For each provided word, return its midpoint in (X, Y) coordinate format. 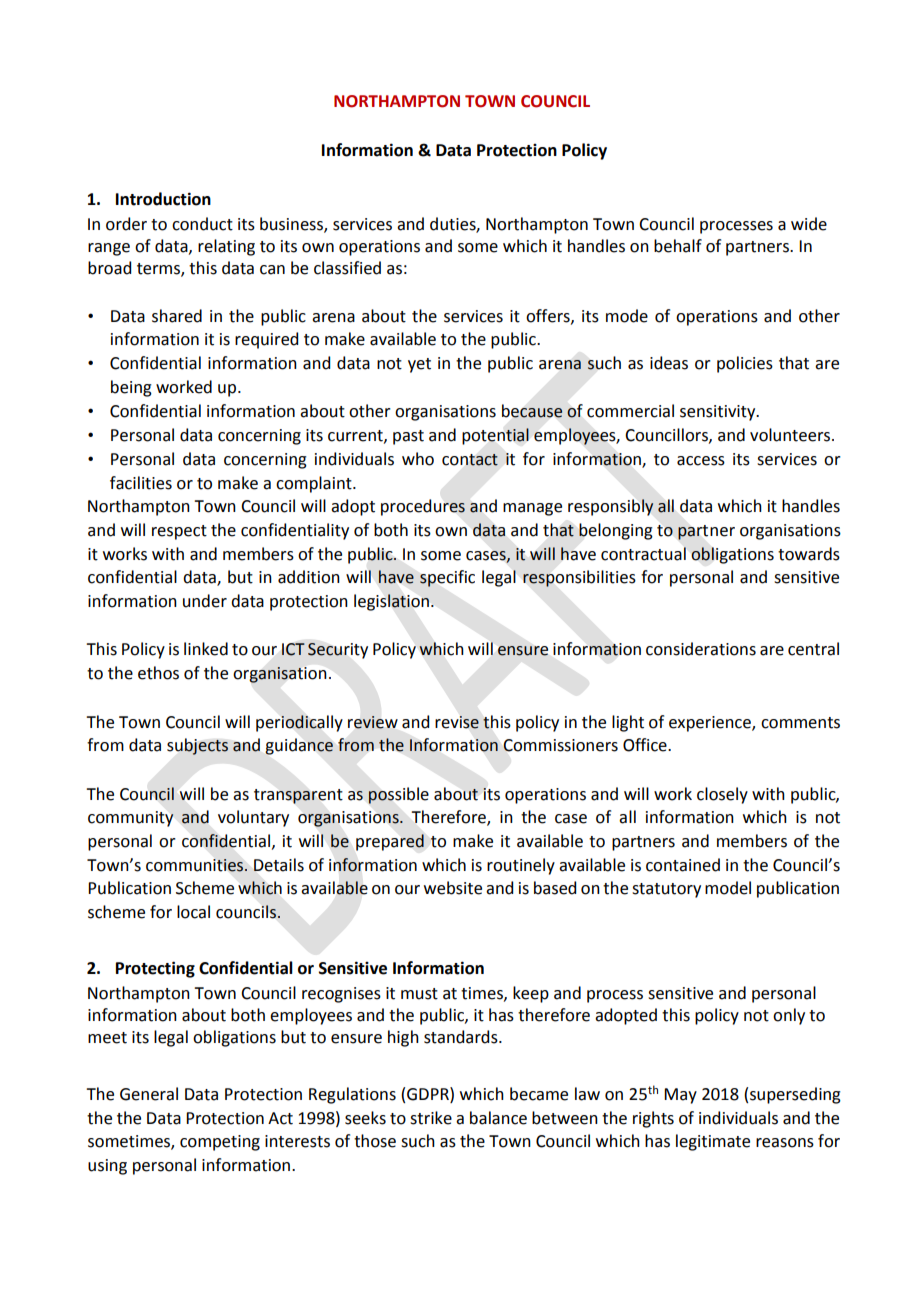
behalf (678, 246)
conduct (202, 224)
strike (431, 1118)
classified (347, 268)
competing (220, 1143)
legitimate (713, 1142)
